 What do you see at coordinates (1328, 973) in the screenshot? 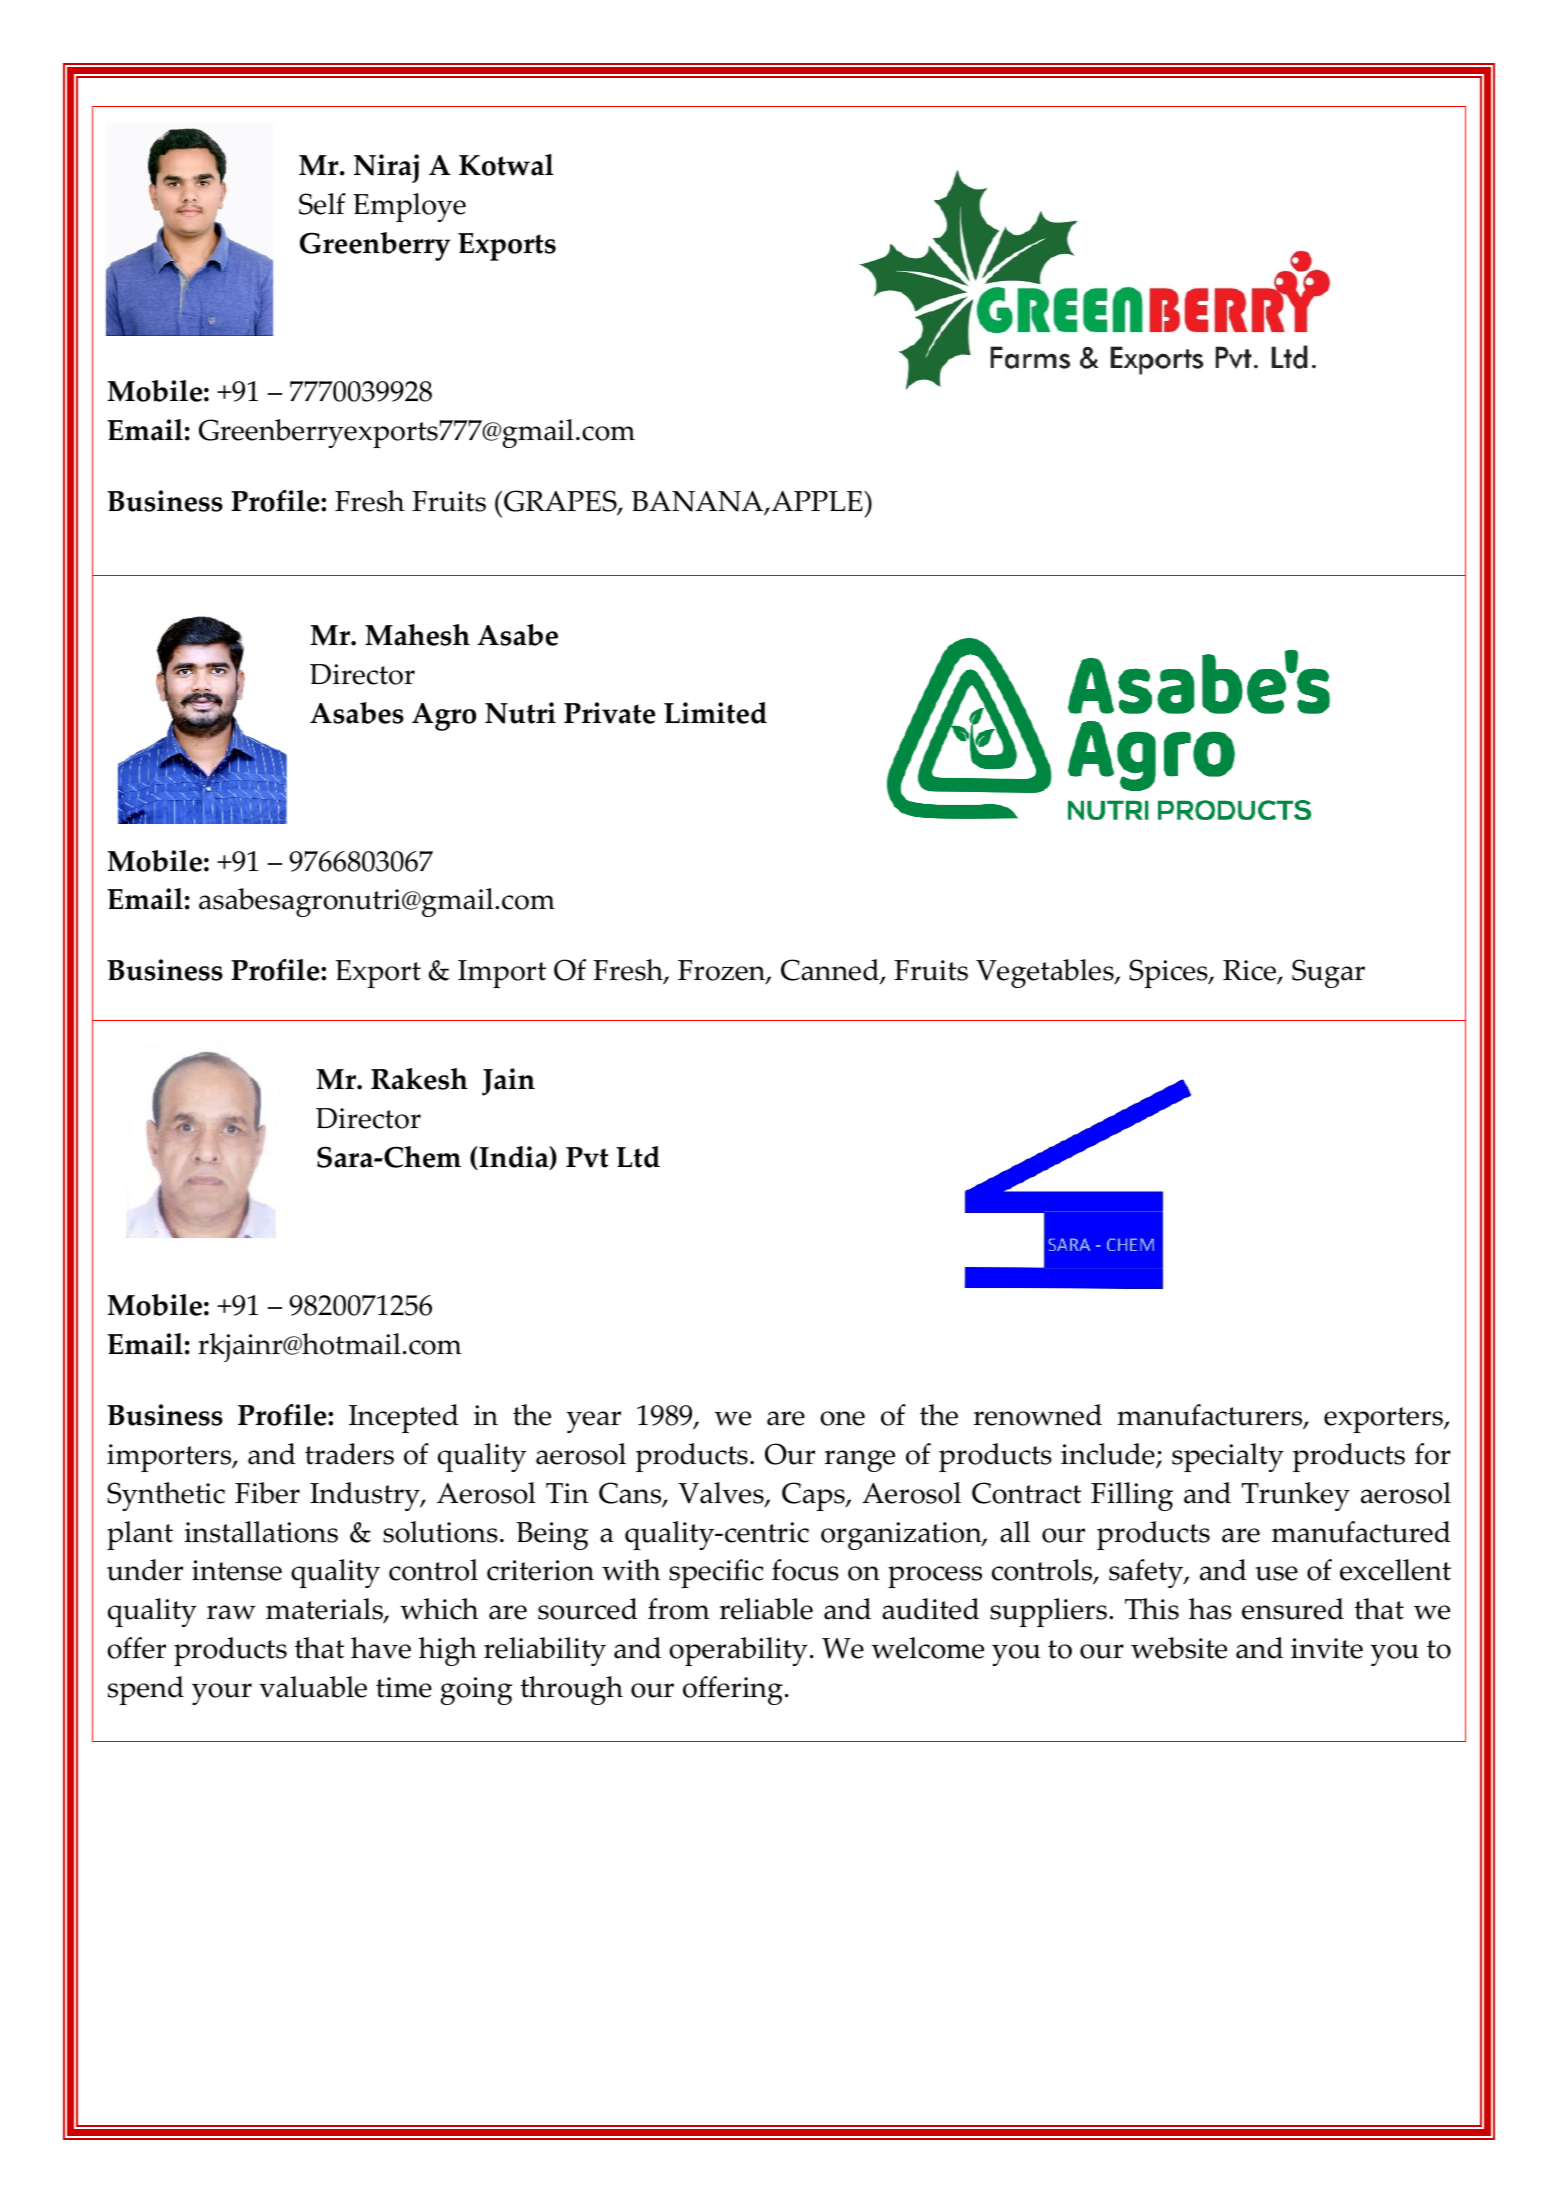
I see `Sugar` at bounding box center [1328, 973].
